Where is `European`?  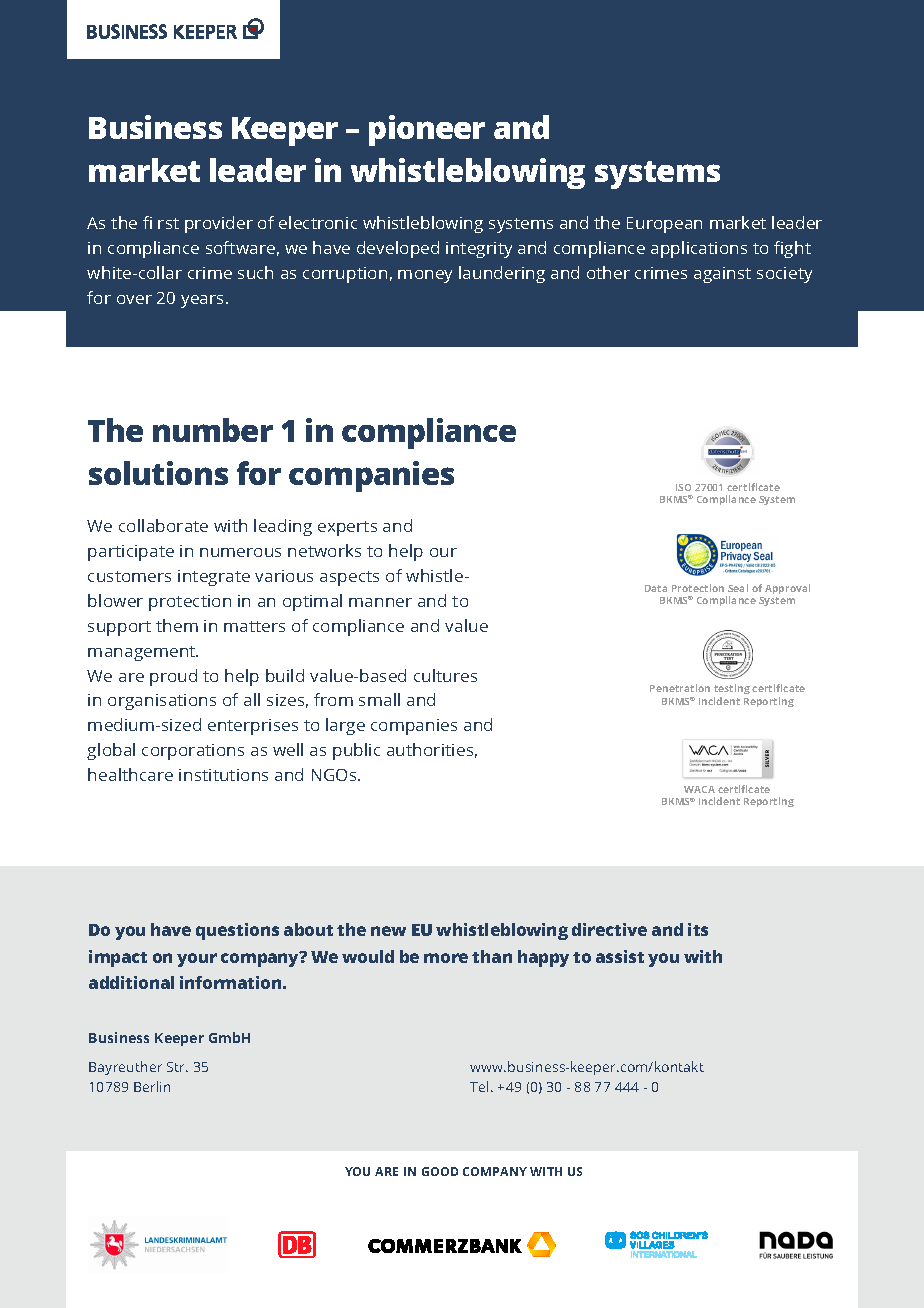 European is located at coordinates (664, 225).
